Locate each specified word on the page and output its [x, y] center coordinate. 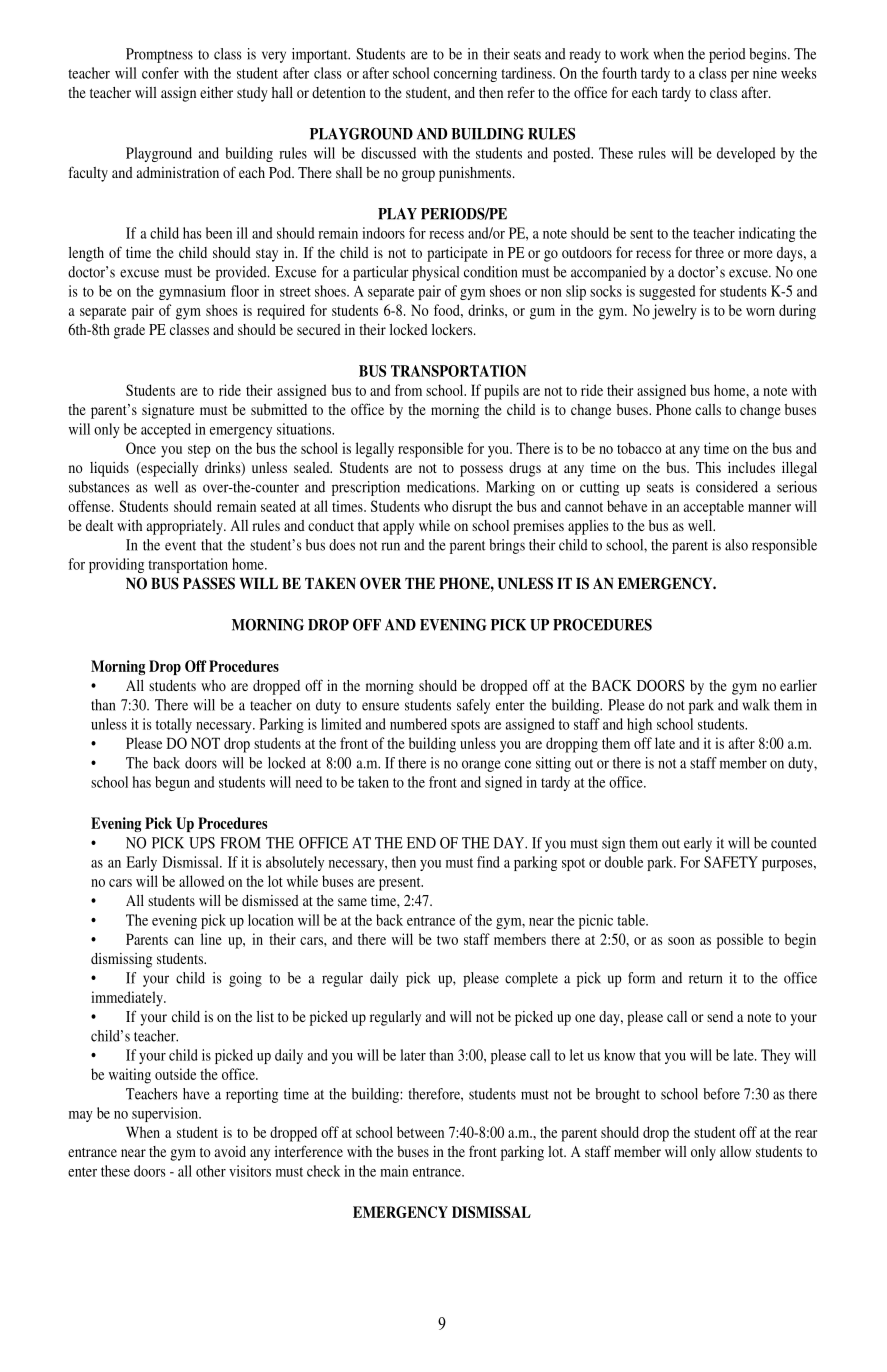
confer [160, 73]
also [736, 545]
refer [521, 92]
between [420, 1132]
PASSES [209, 583]
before [721, 1094]
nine [765, 73]
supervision [166, 1114]
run [390, 546]
